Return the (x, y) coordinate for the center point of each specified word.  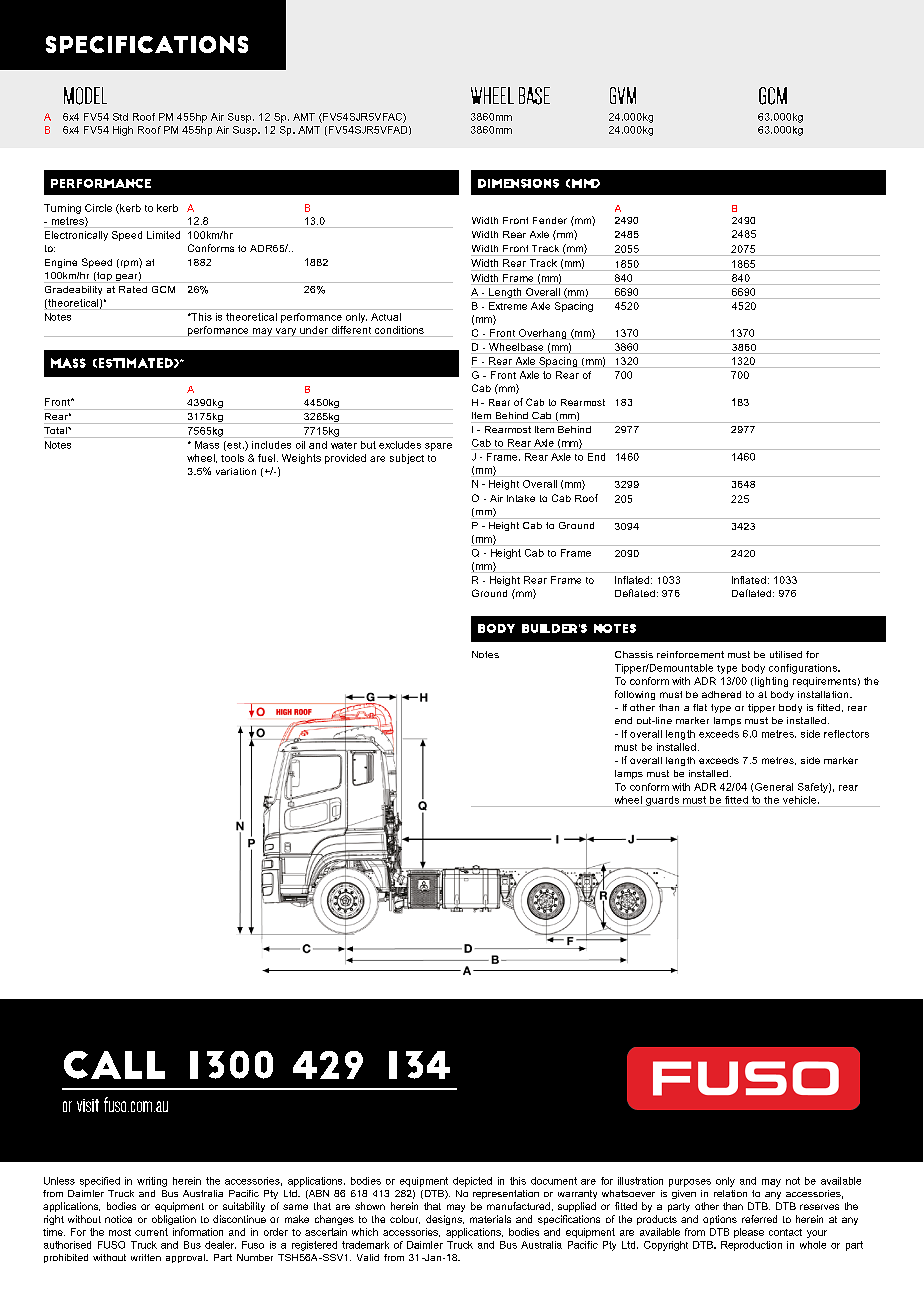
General (774, 787)
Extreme (508, 306)
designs (445, 1220)
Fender (550, 220)
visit (88, 1105)
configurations (804, 669)
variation (236, 471)
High (123, 131)
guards (663, 801)
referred (759, 1219)
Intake (521, 498)
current (151, 1232)
